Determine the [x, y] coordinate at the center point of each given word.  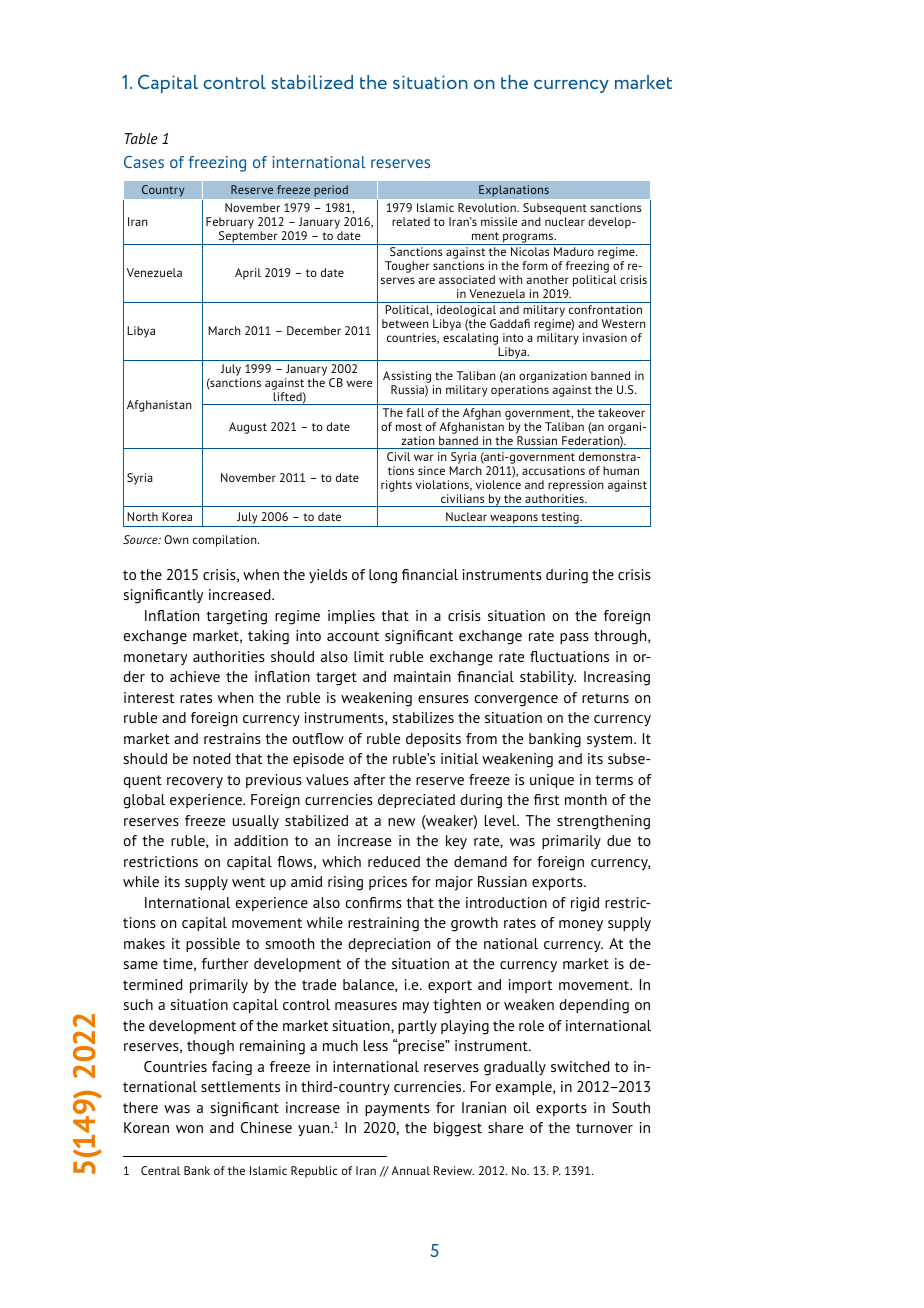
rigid [585, 904]
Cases [144, 162]
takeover [621, 412]
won [189, 1129]
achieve [195, 676]
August [248, 428]
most [409, 427]
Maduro [574, 251]
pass [574, 638]
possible [213, 945]
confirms [373, 902]
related [411, 221]
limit [369, 656]
